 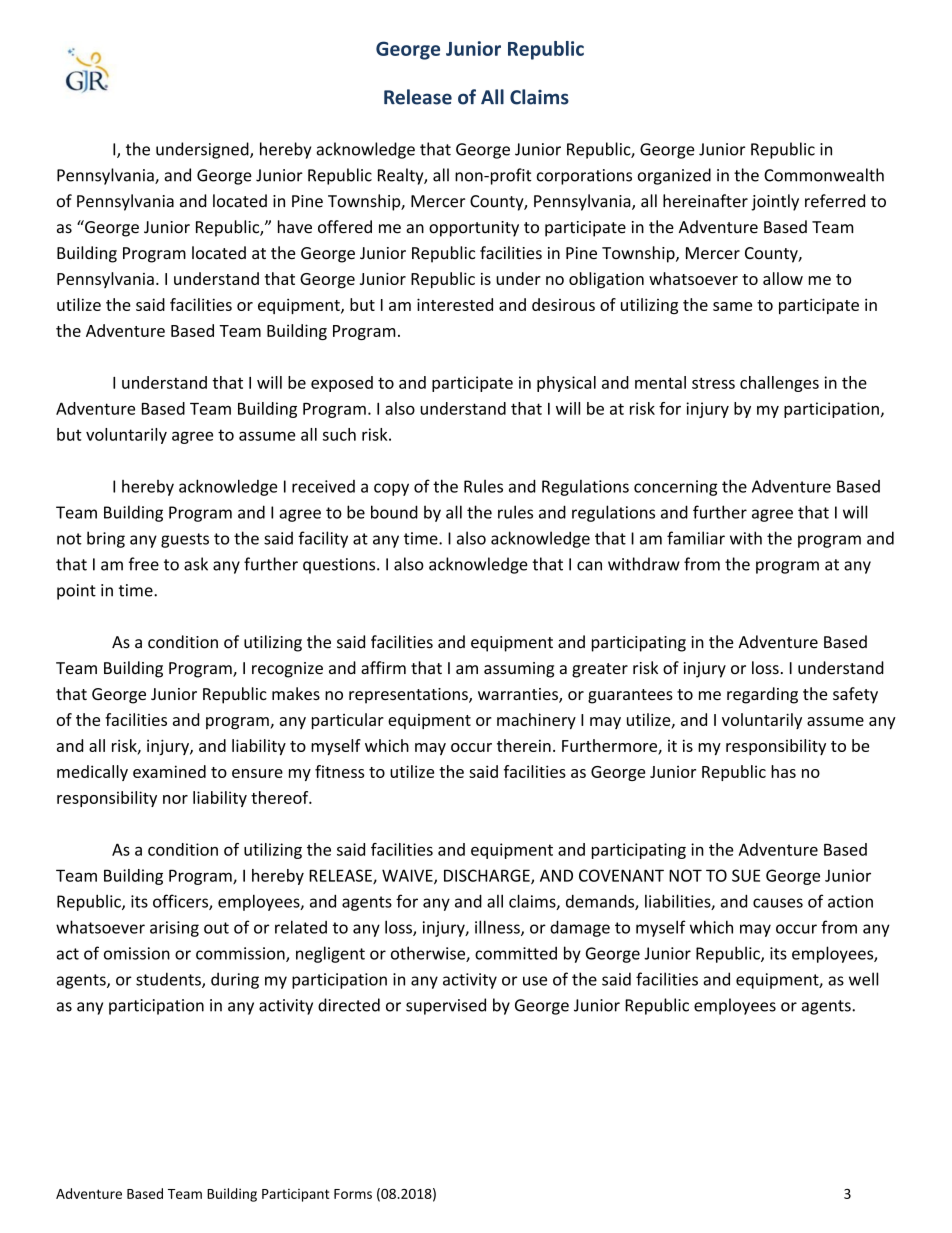 I want to click on Forms, so click(x=353, y=1194).
